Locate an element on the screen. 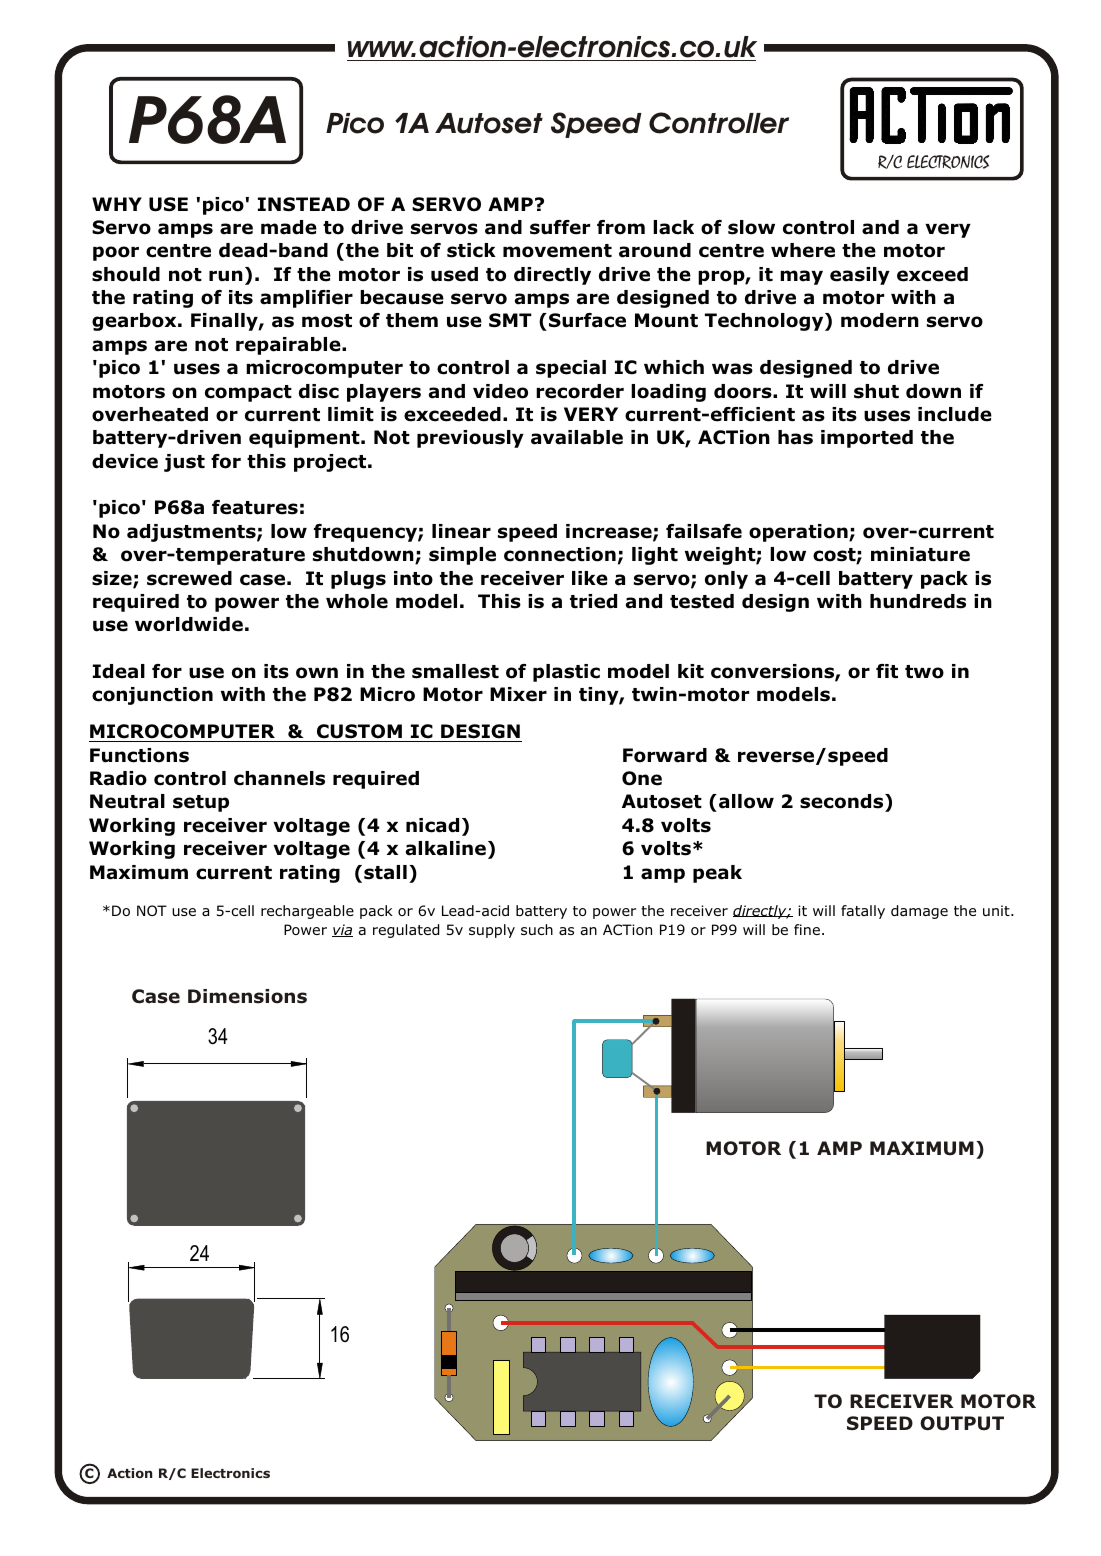  Dimensions is located at coordinates (247, 996).
